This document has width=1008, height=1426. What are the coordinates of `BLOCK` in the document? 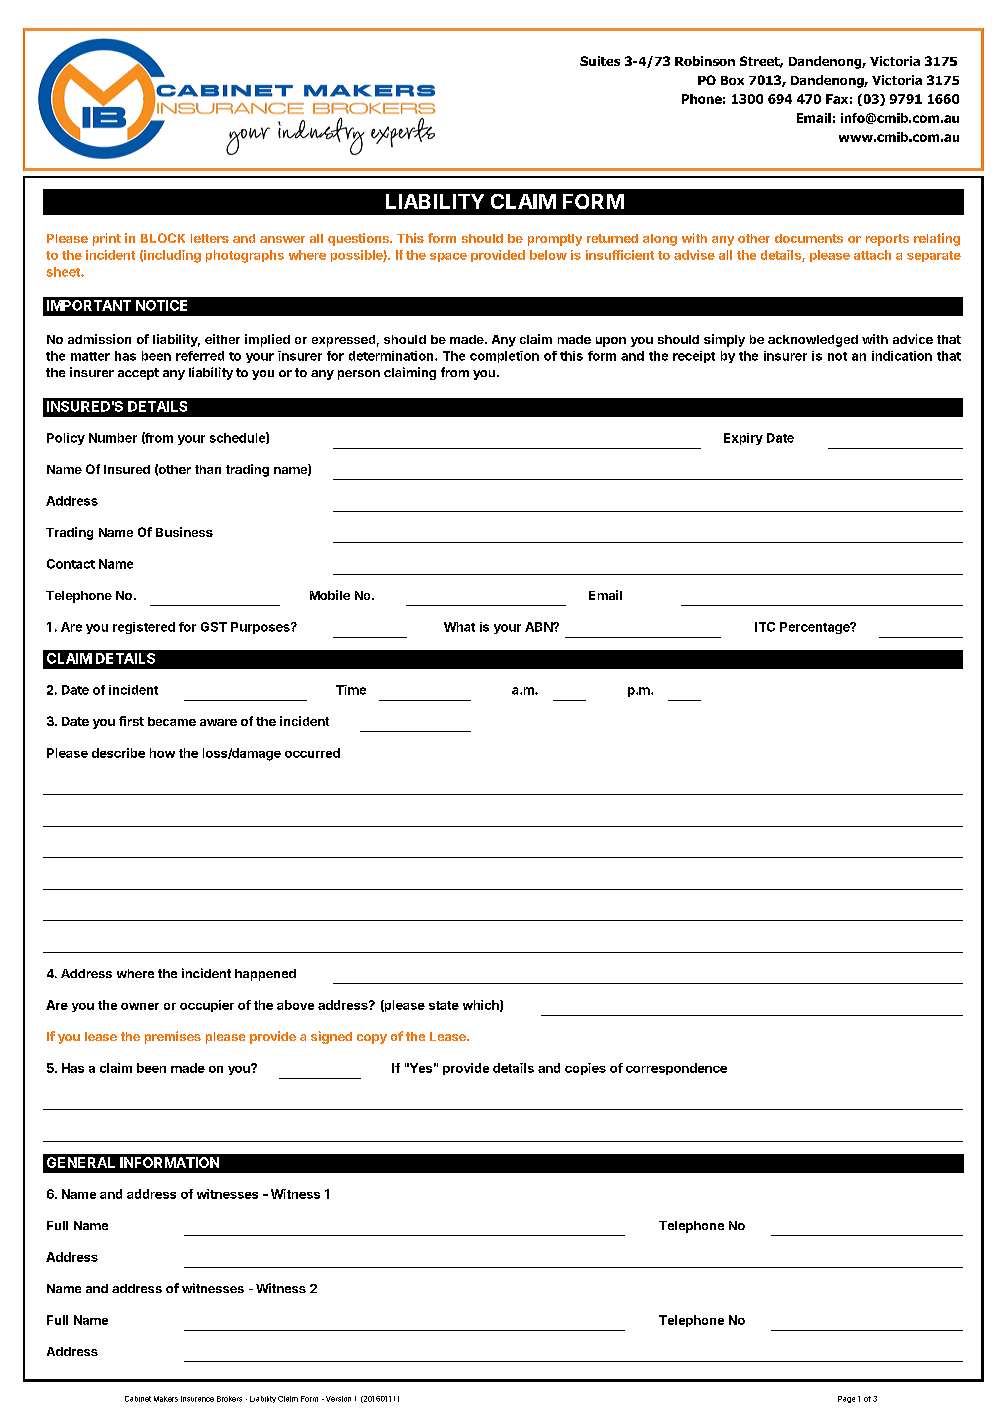 It's located at (163, 238).
